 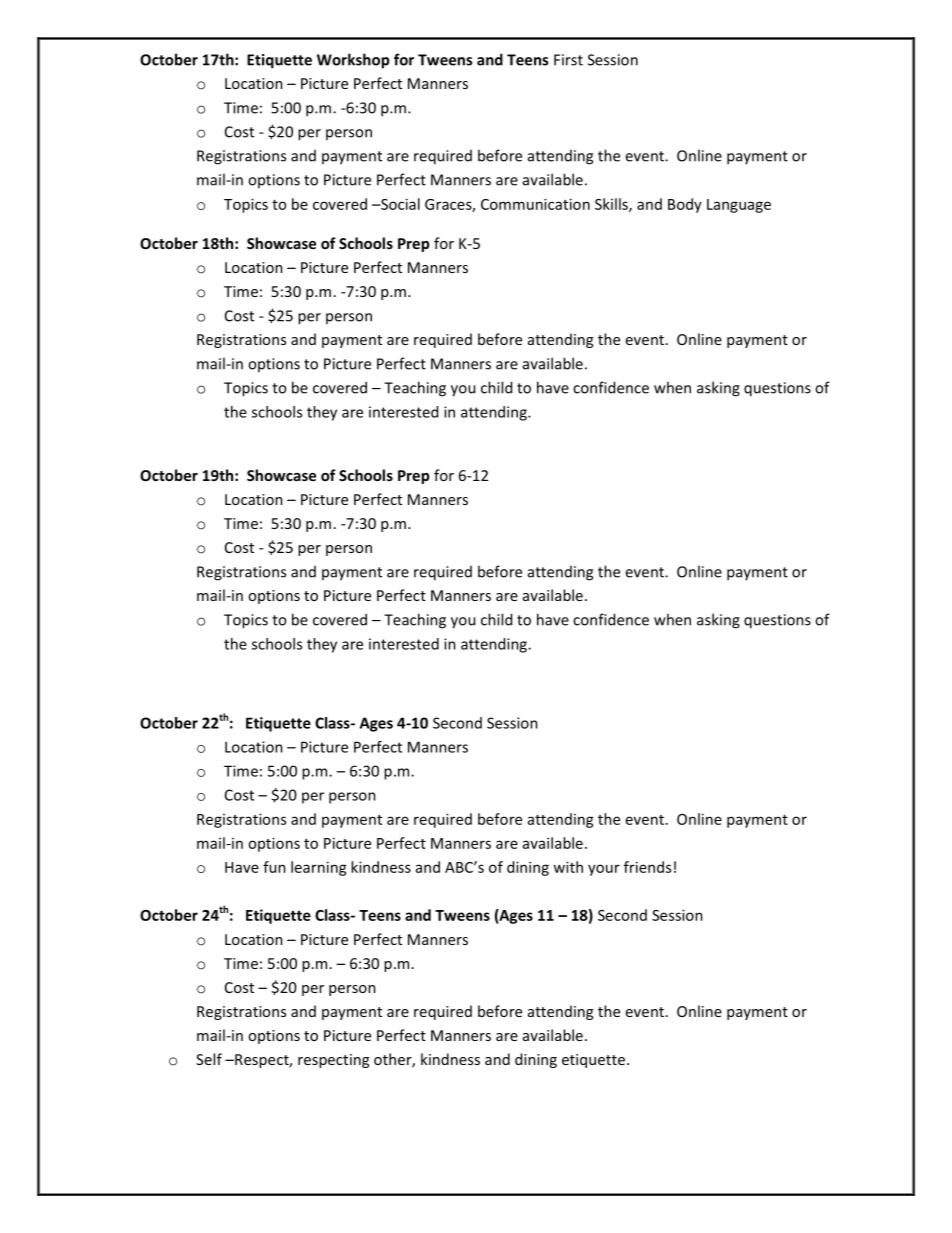 I want to click on Body, so click(x=685, y=205).
